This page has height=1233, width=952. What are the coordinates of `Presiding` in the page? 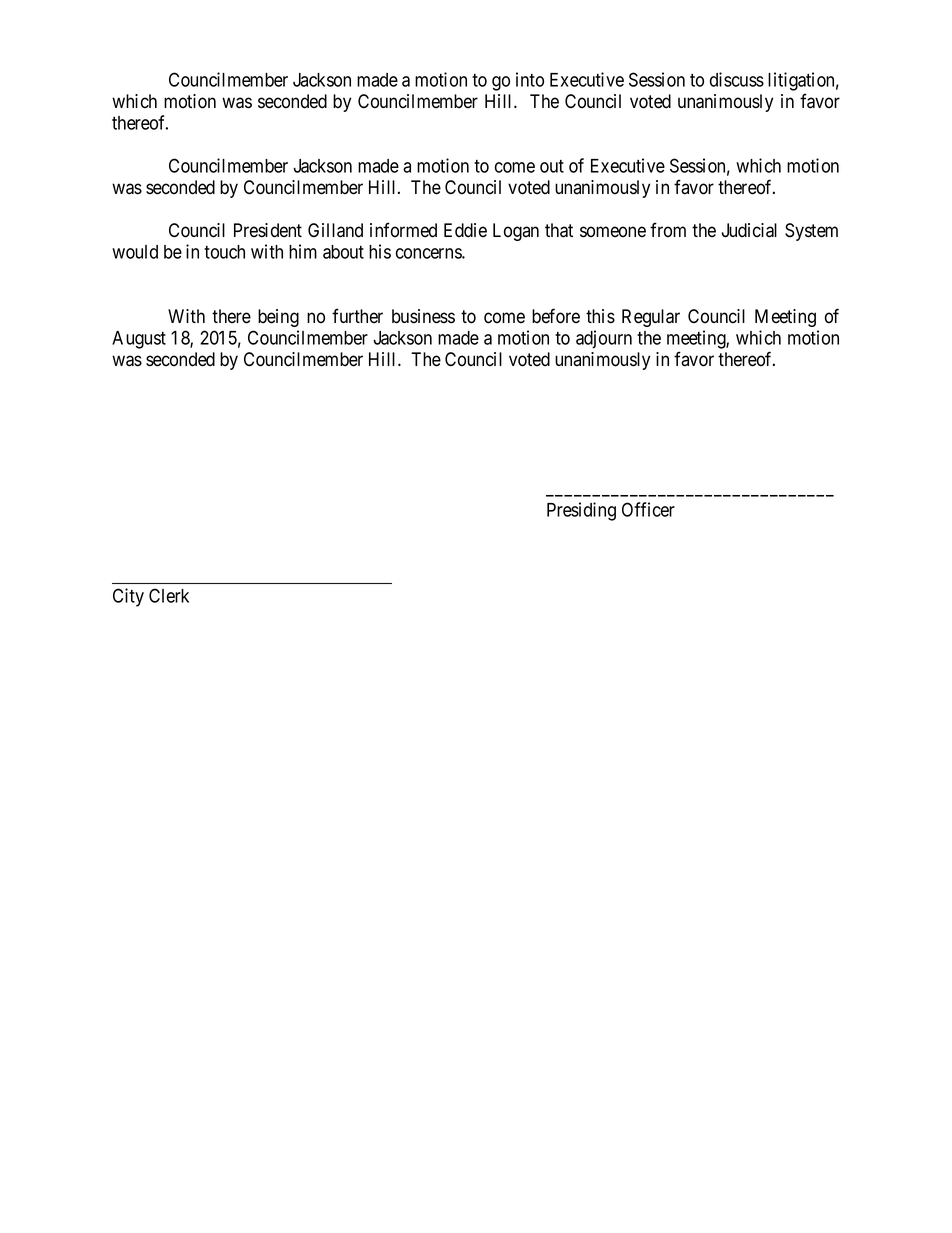 It's located at (581, 511).
